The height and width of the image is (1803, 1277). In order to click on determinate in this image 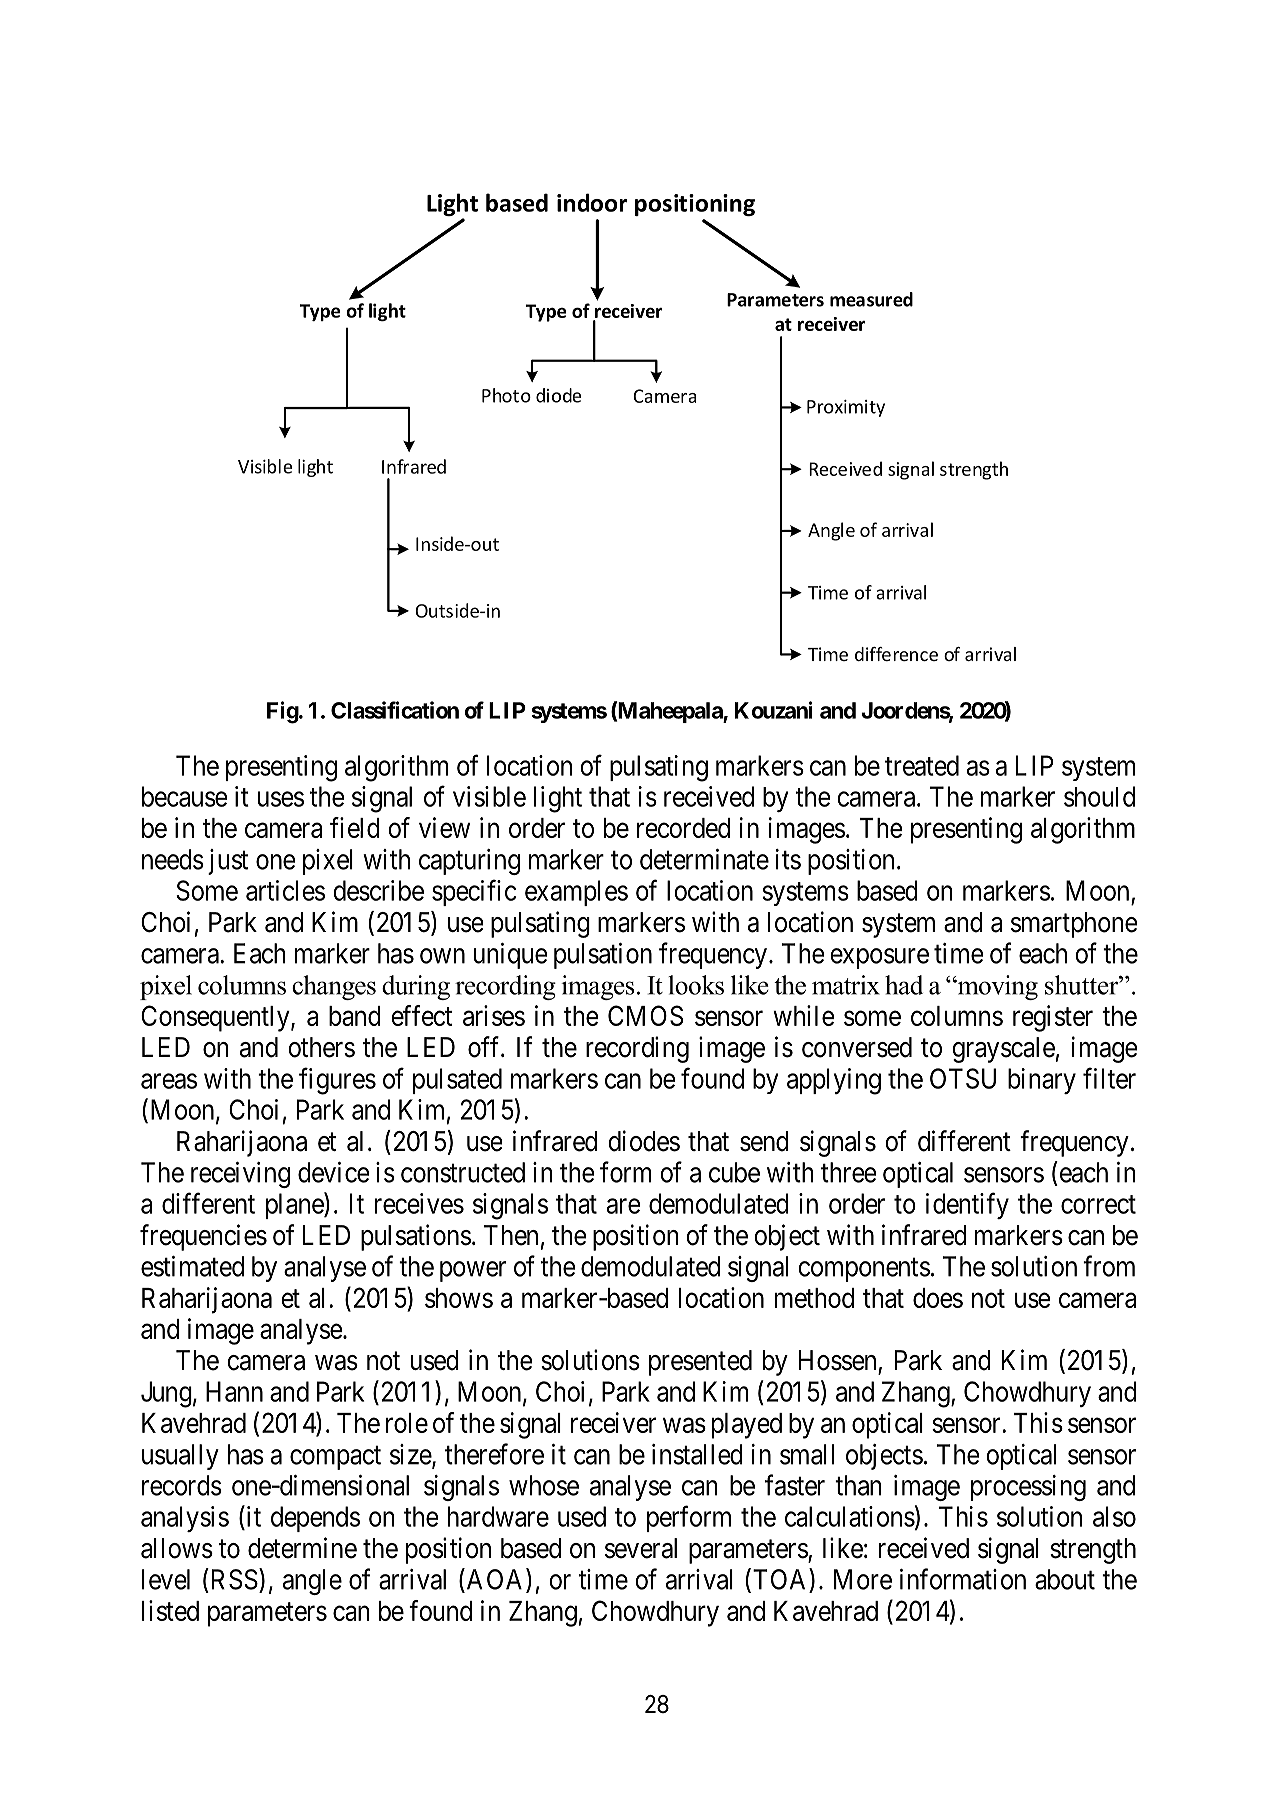, I will do `click(704, 859)`.
